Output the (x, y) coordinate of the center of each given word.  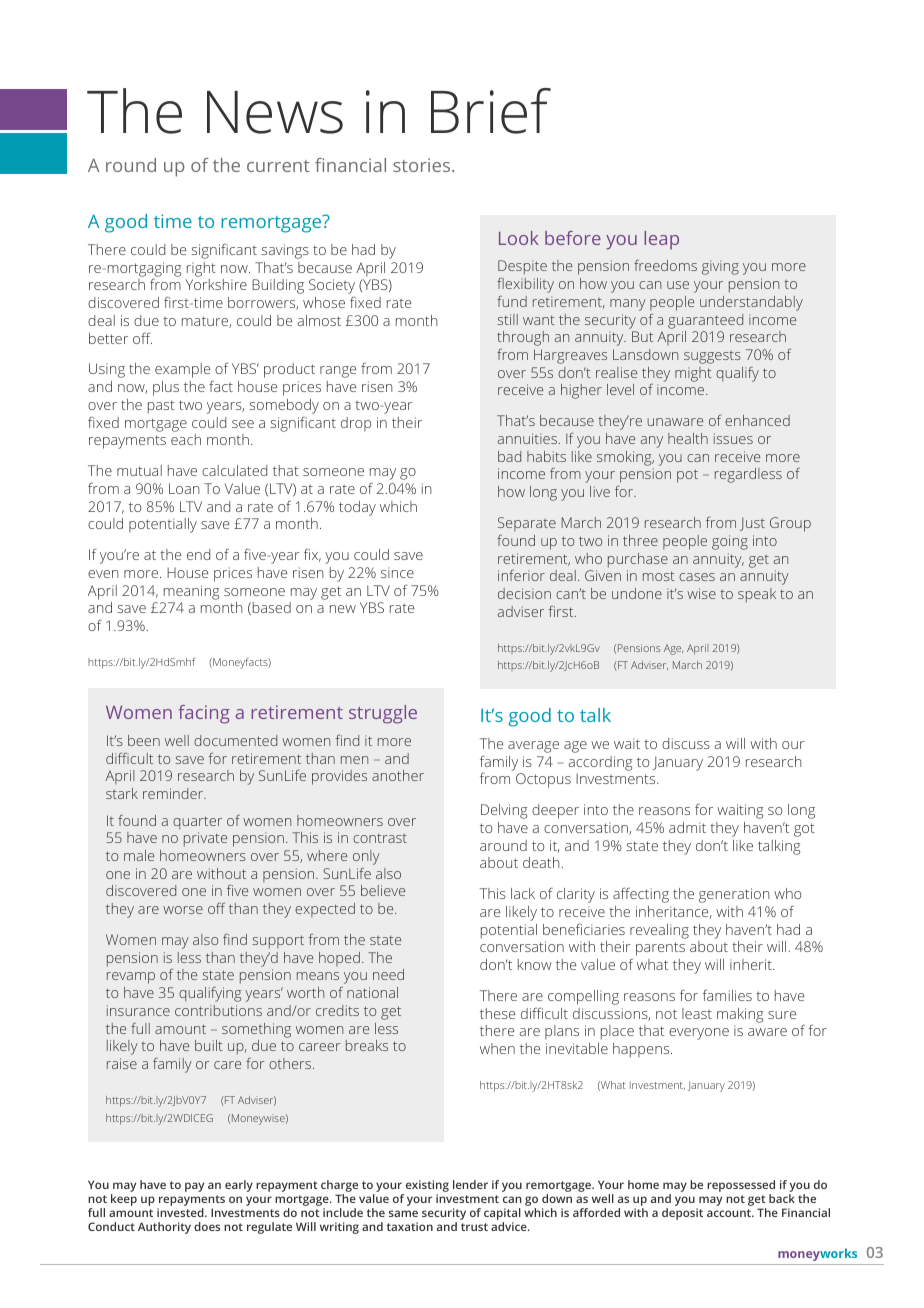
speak (757, 595)
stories (423, 165)
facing (204, 714)
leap (661, 240)
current (278, 166)
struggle (383, 714)
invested (181, 1212)
